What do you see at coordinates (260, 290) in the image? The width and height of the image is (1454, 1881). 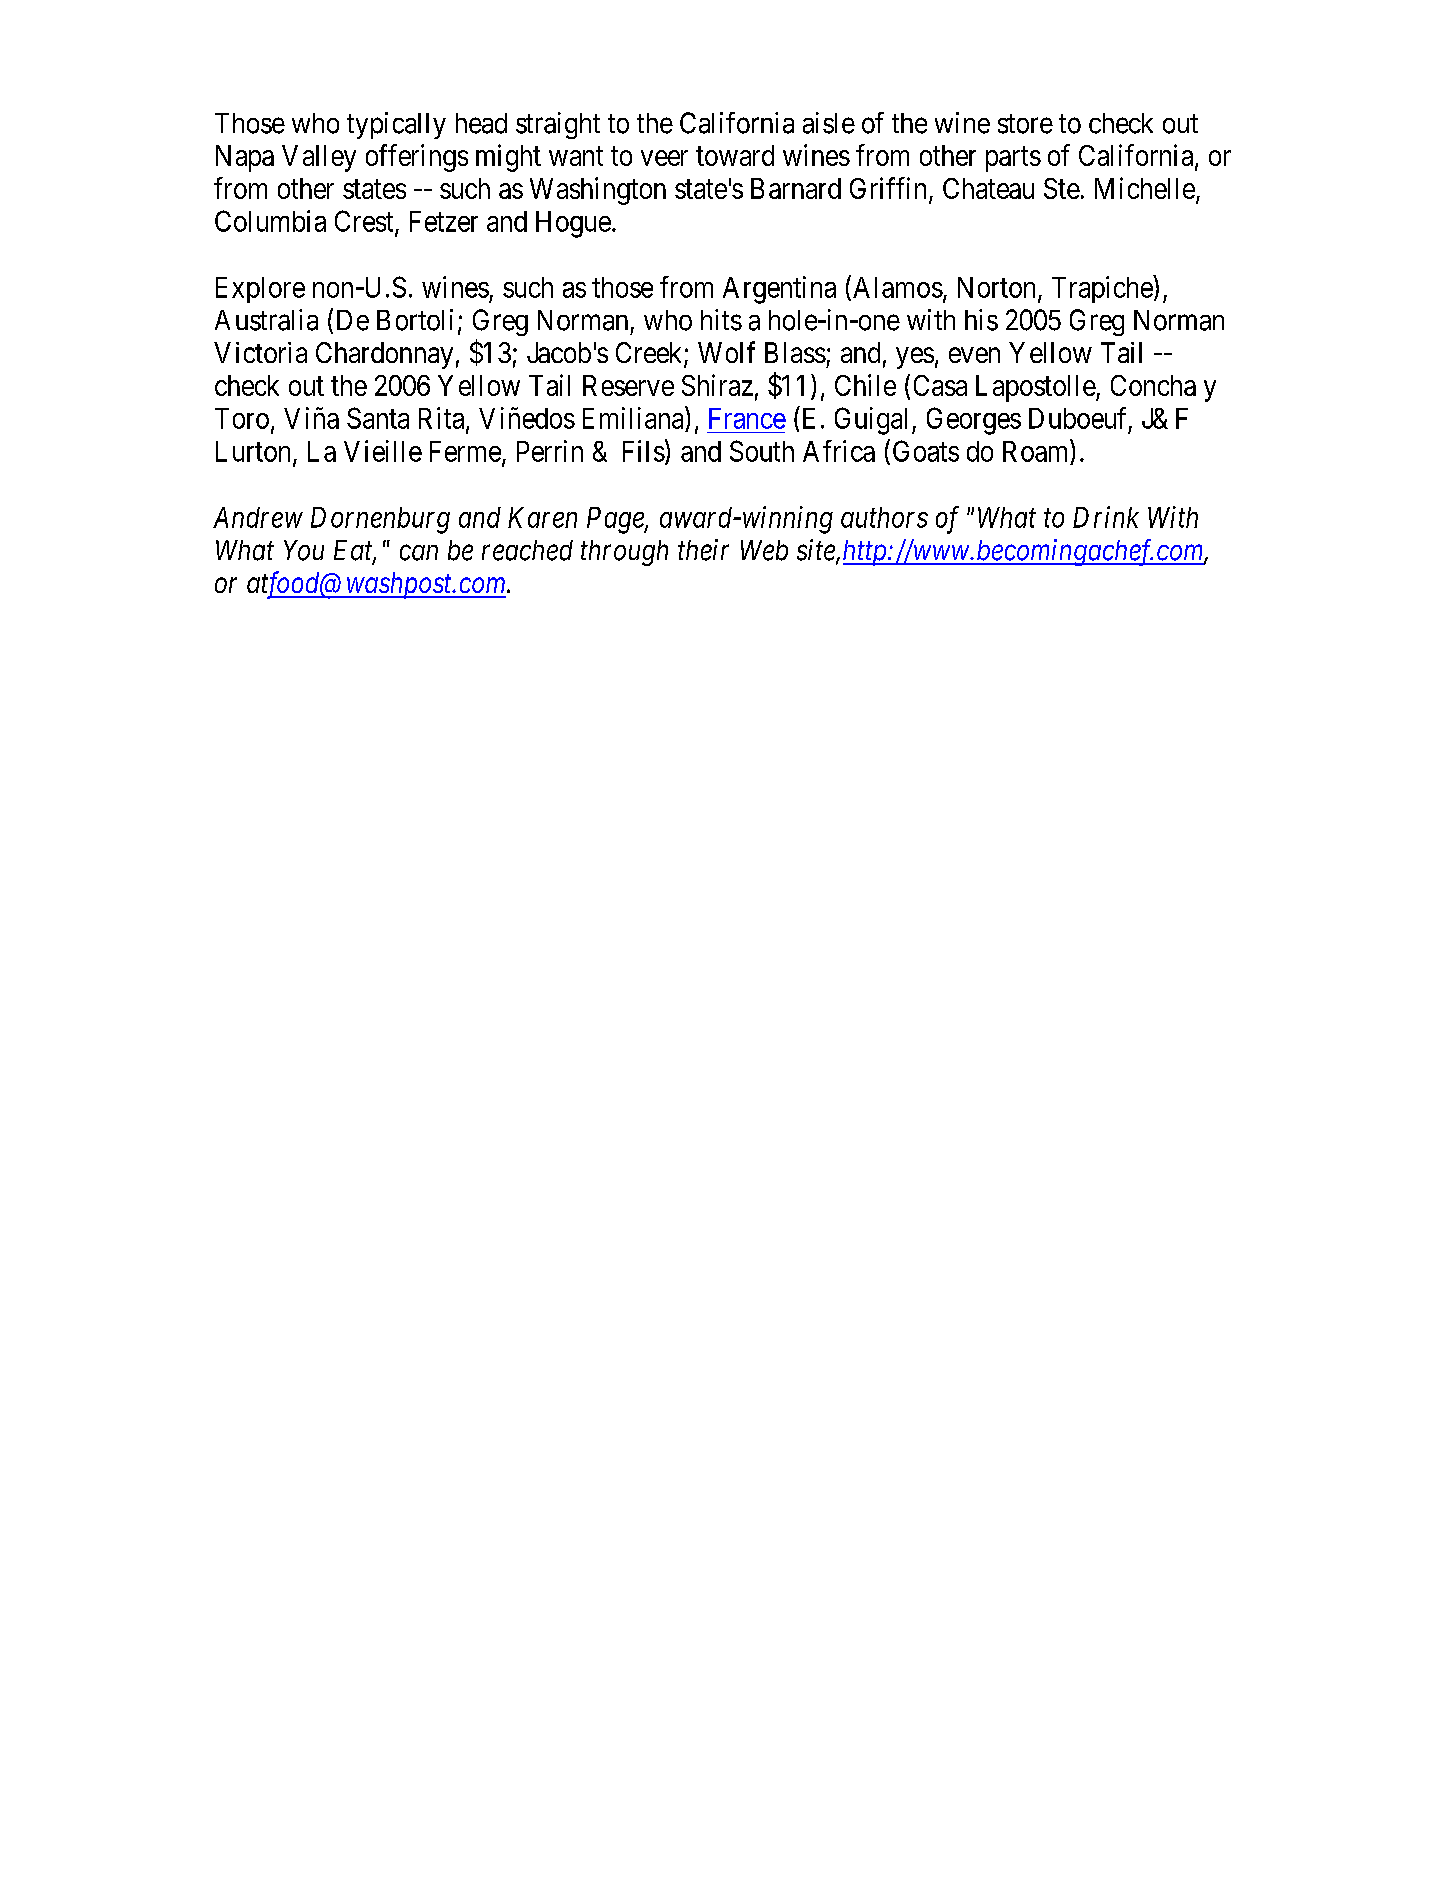 I see `Explore` at bounding box center [260, 290].
